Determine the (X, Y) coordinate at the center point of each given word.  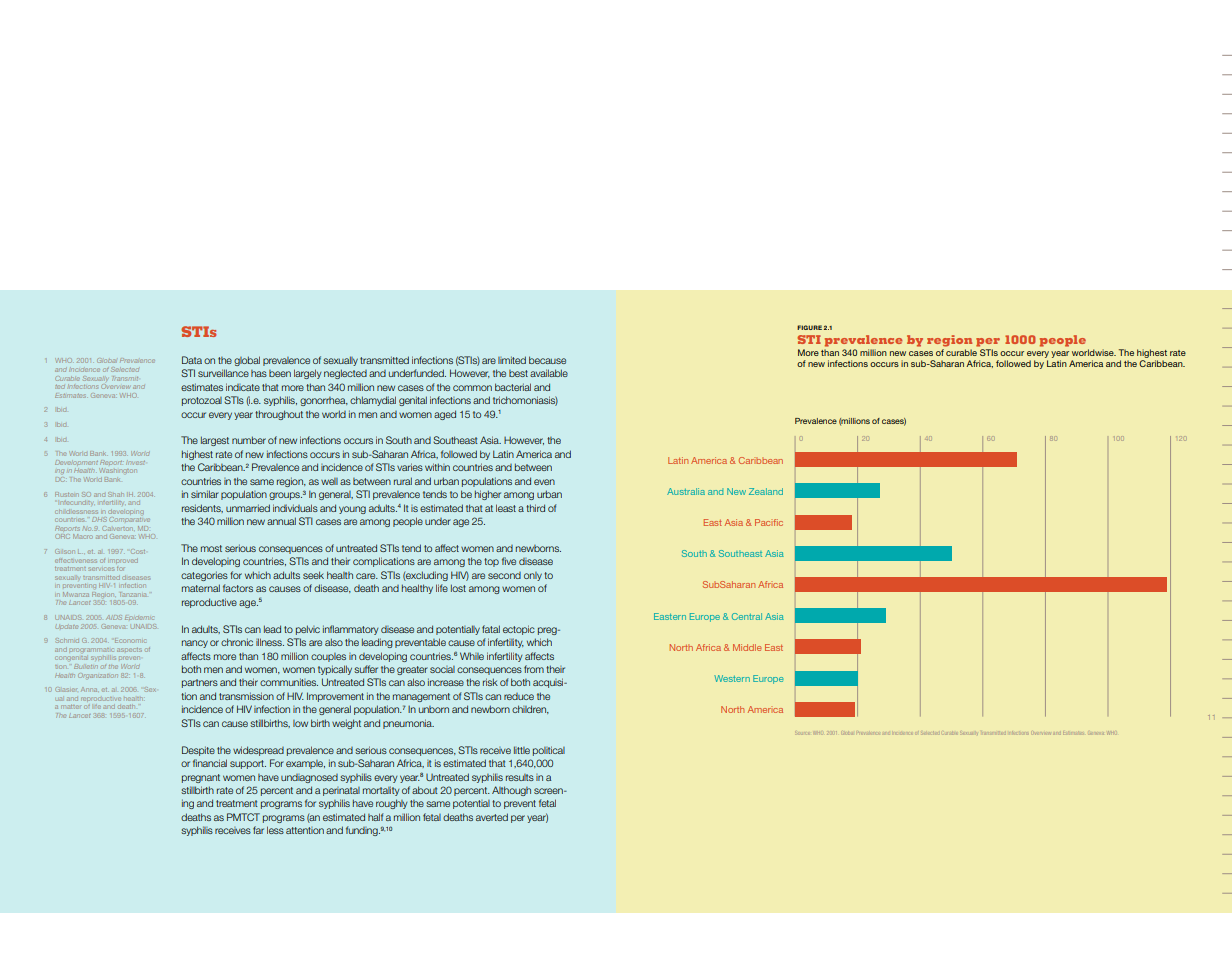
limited (512, 360)
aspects (129, 650)
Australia (686, 491)
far (258, 830)
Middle (747, 647)
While (472, 656)
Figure (809, 327)
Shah (116, 494)
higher (488, 495)
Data (192, 360)
